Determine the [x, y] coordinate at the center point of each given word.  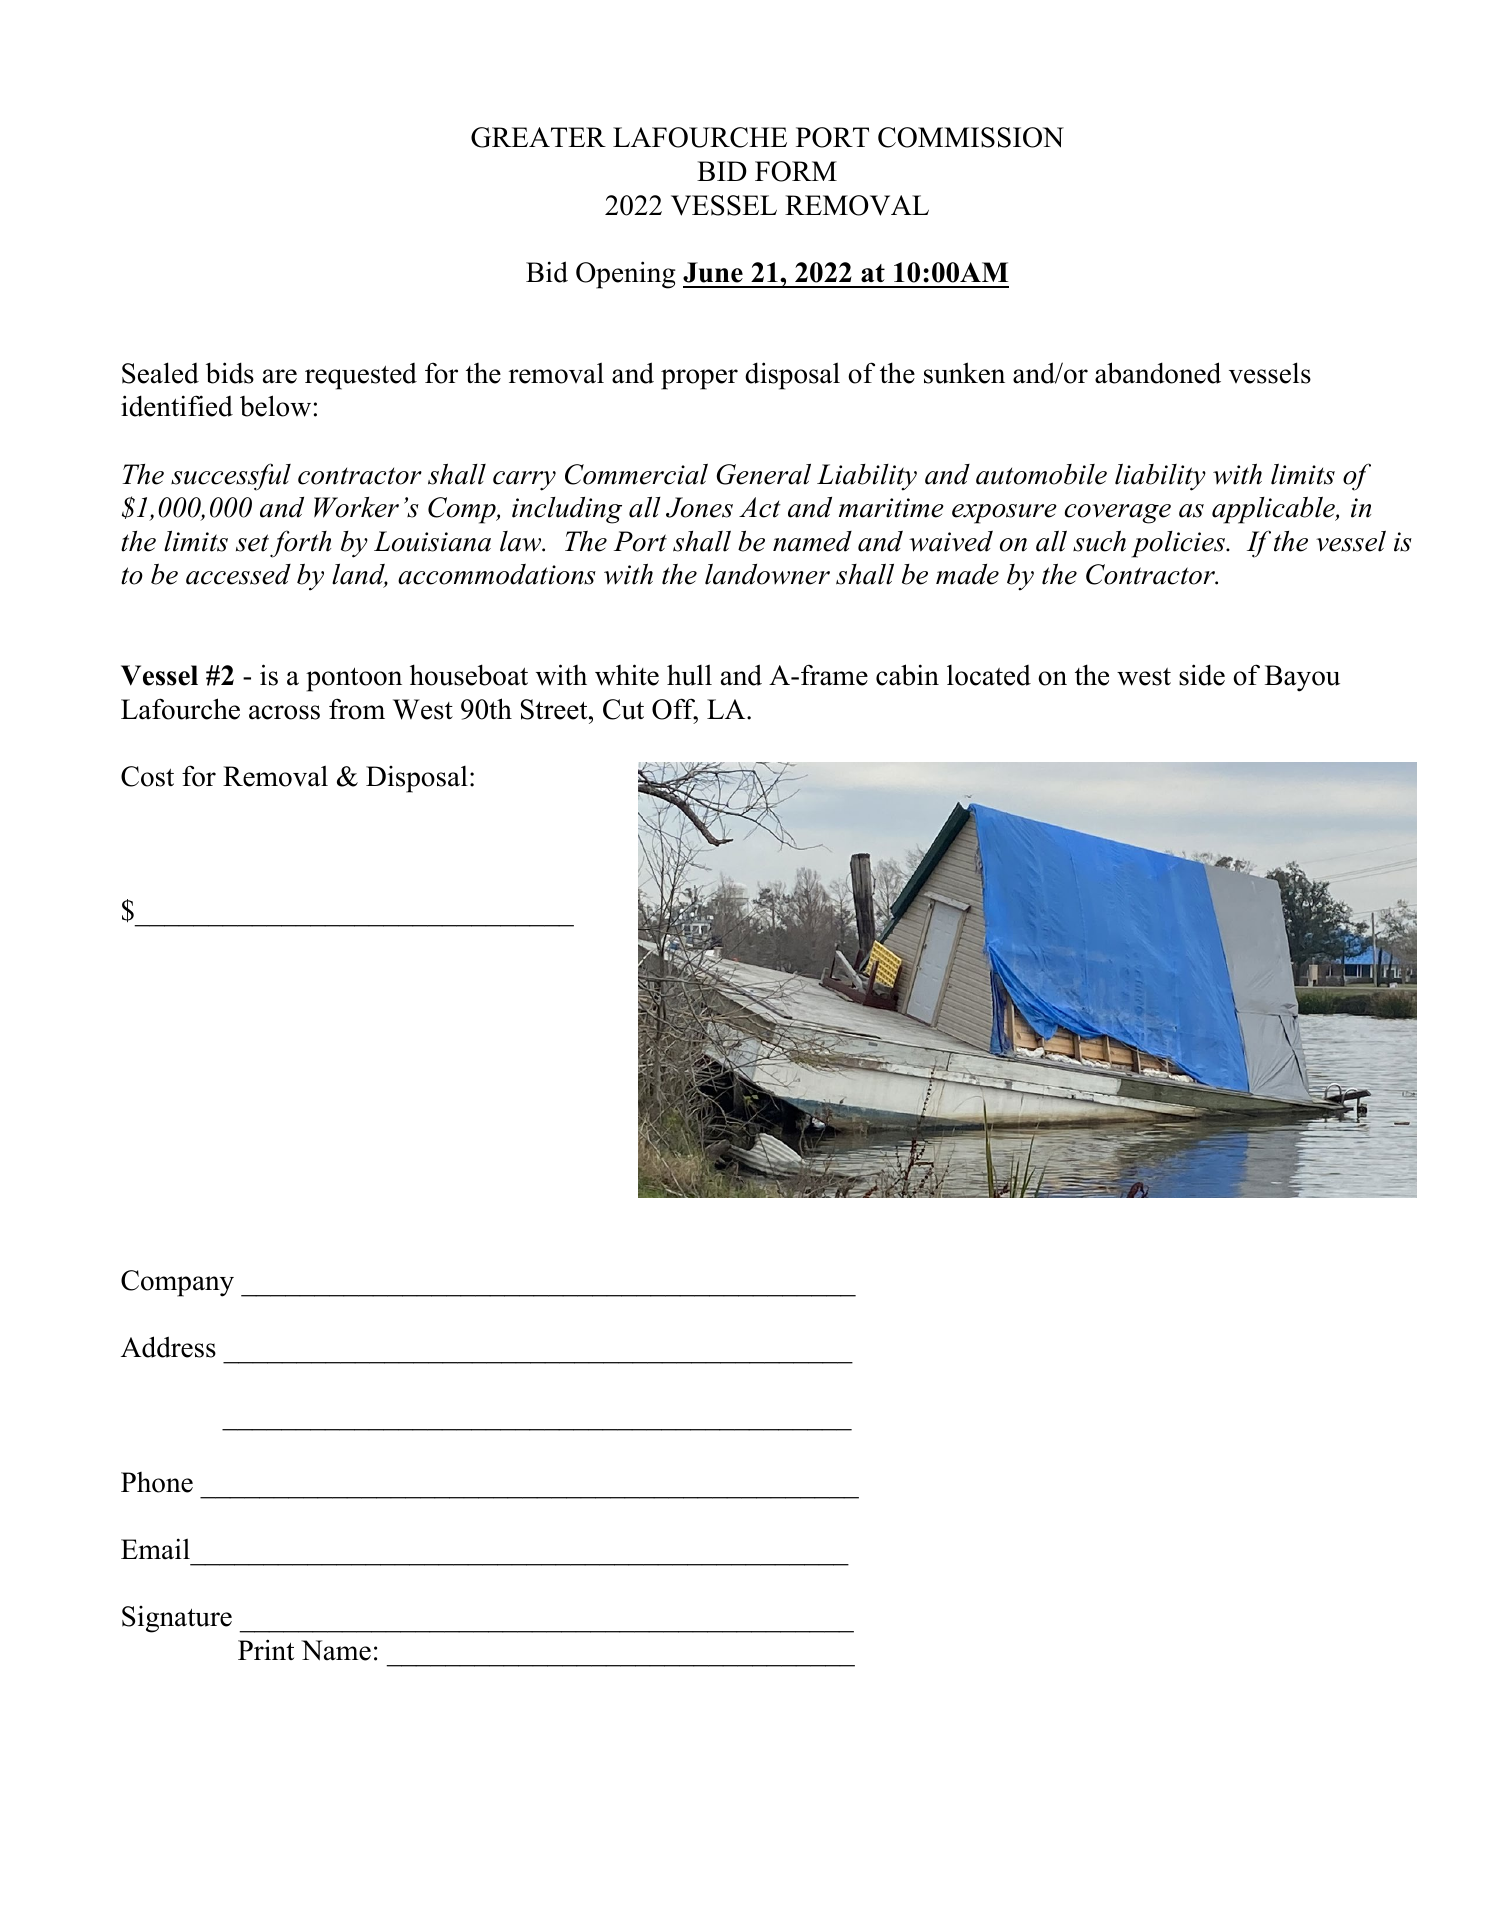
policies [1179, 544]
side [1202, 675]
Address [168, 1347]
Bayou [1302, 678]
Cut [623, 709]
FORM [796, 171]
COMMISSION [971, 137]
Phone [157, 1482]
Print [266, 1649]
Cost [147, 776]
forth [300, 544]
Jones [699, 507]
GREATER [538, 137]
